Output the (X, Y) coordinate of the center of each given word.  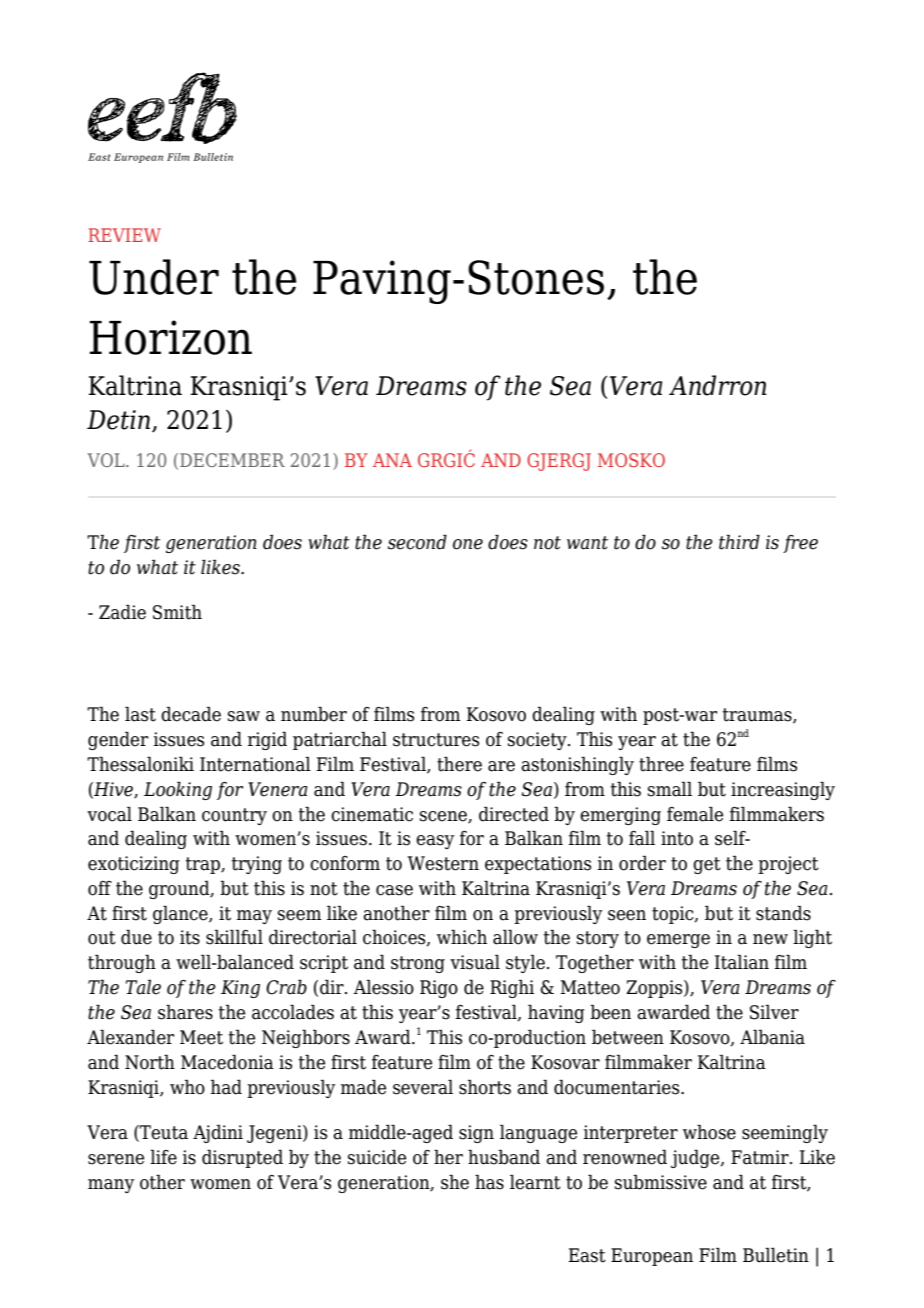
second (417, 542)
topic (674, 915)
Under (154, 277)
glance (181, 914)
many (111, 1186)
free (800, 544)
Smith (177, 612)
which (462, 937)
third (739, 542)
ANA (392, 460)
